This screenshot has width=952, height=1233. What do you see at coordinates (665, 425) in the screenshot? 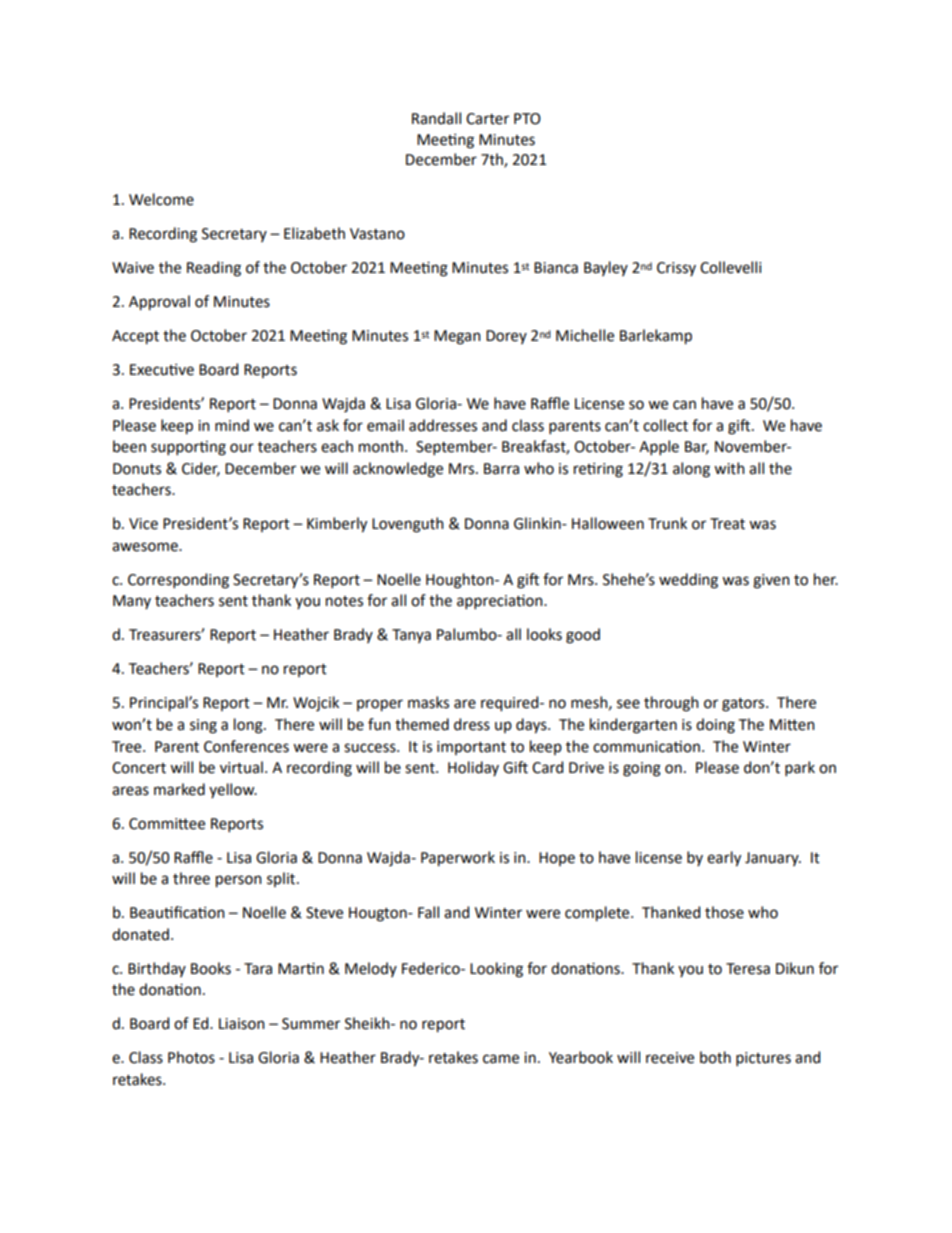
I see `collect` at bounding box center [665, 425].
